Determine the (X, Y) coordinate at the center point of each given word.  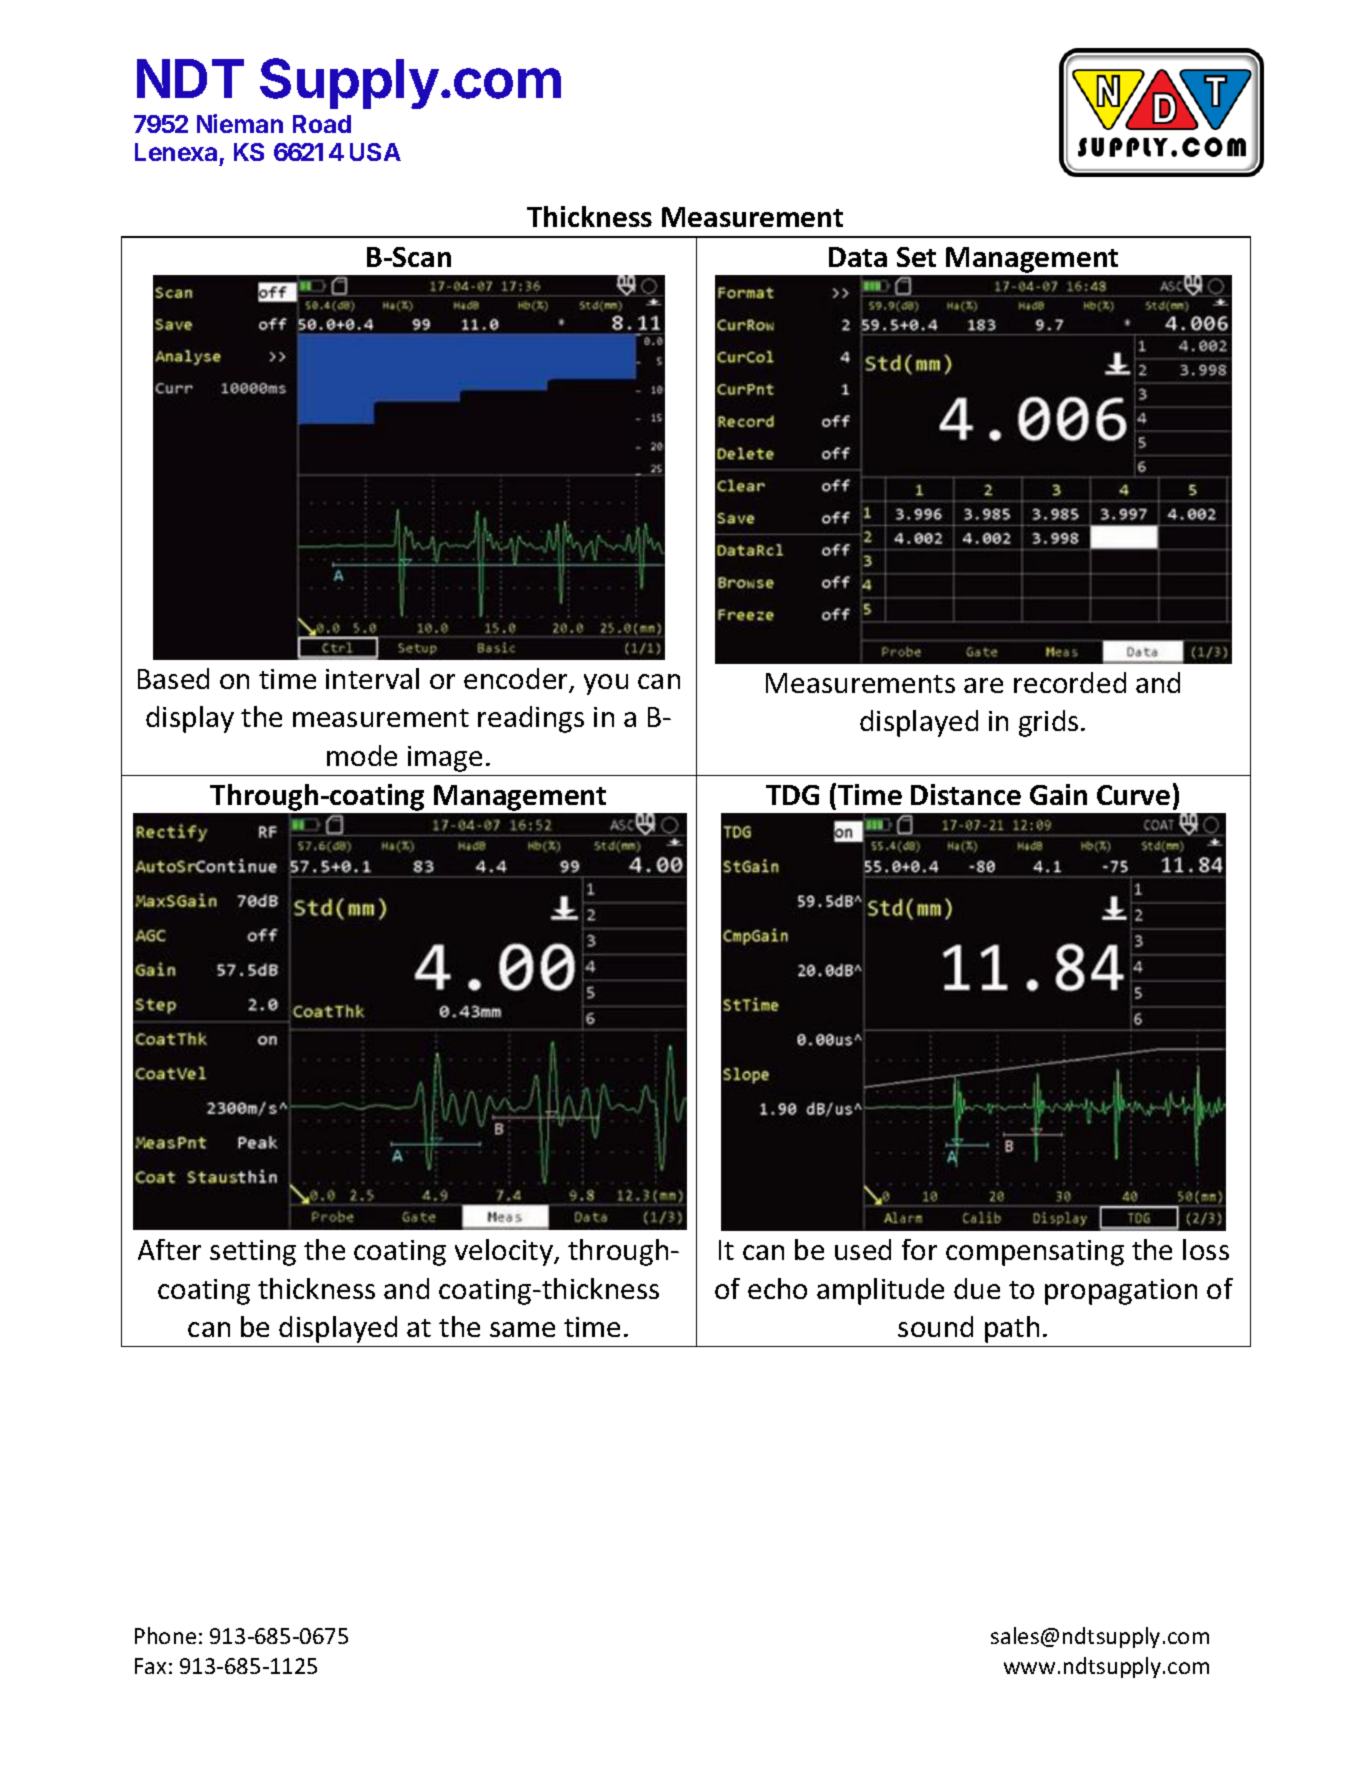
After (169, 1249)
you (606, 684)
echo (777, 1288)
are (983, 685)
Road (322, 124)
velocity (505, 1252)
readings (531, 719)
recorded (1070, 682)
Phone (165, 1635)
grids (1048, 723)
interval (372, 678)
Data (858, 257)
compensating (1035, 1253)
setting (253, 1253)
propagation (1121, 1292)
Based (173, 678)
